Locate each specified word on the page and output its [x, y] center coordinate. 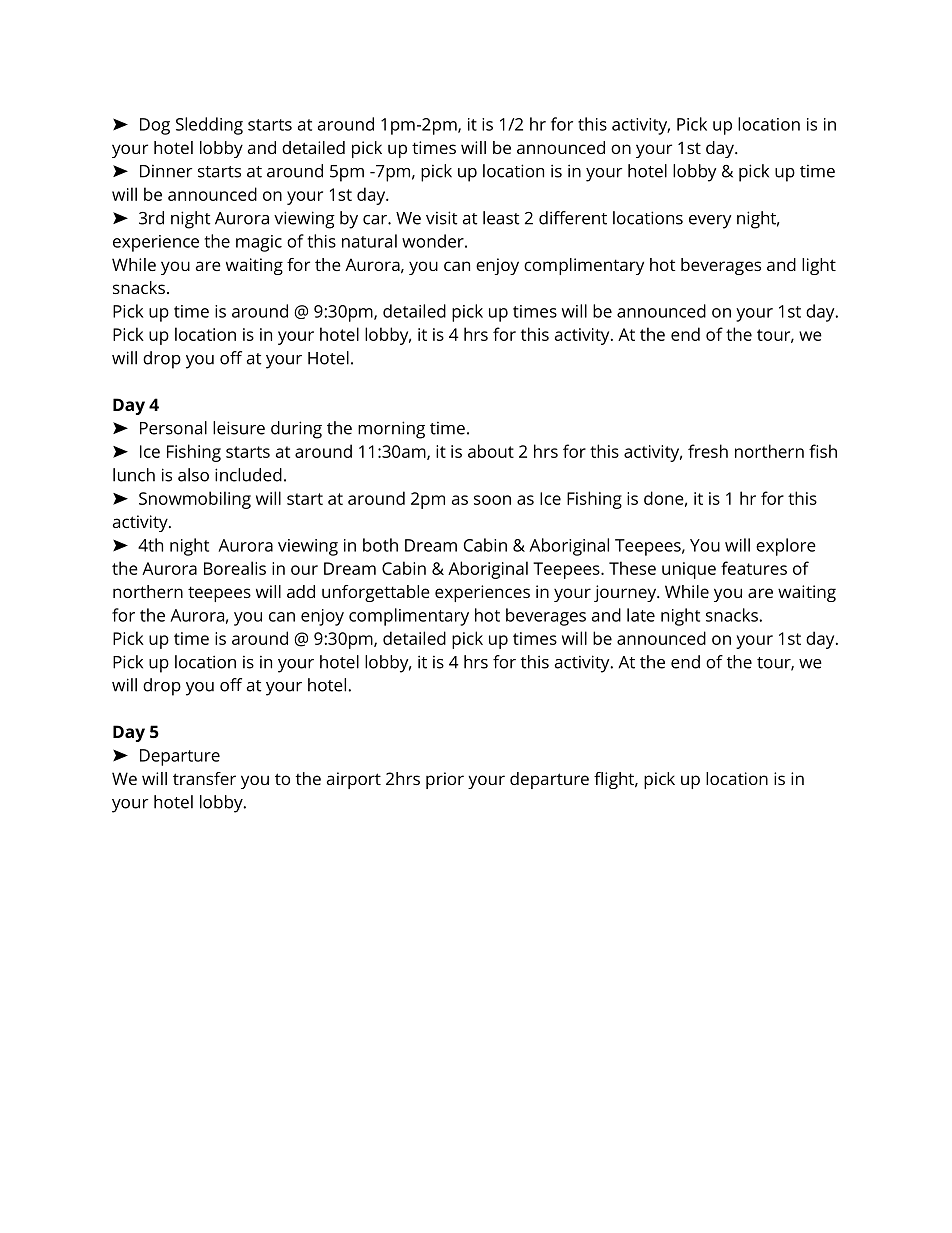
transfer [204, 778]
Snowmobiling [195, 500]
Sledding [209, 126]
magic [259, 243]
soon [492, 500]
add [301, 591]
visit [441, 218]
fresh [708, 451]
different [573, 218]
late [641, 615]
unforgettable [376, 593]
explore [786, 547]
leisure [239, 428]
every [710, 222]
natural [369, 241]
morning [391, 430]
